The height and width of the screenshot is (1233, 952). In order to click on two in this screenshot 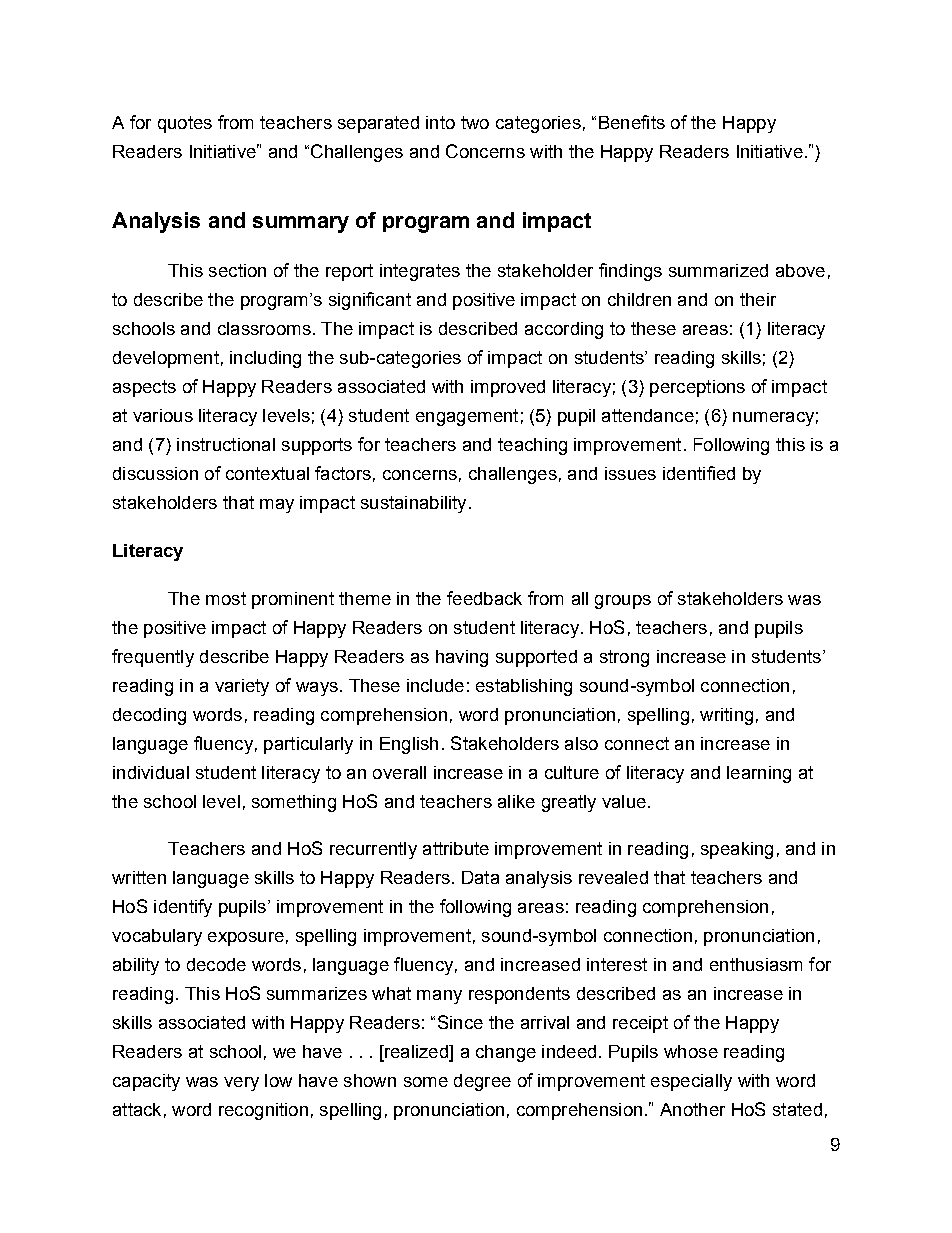, I will do `click(475, 122)`.
